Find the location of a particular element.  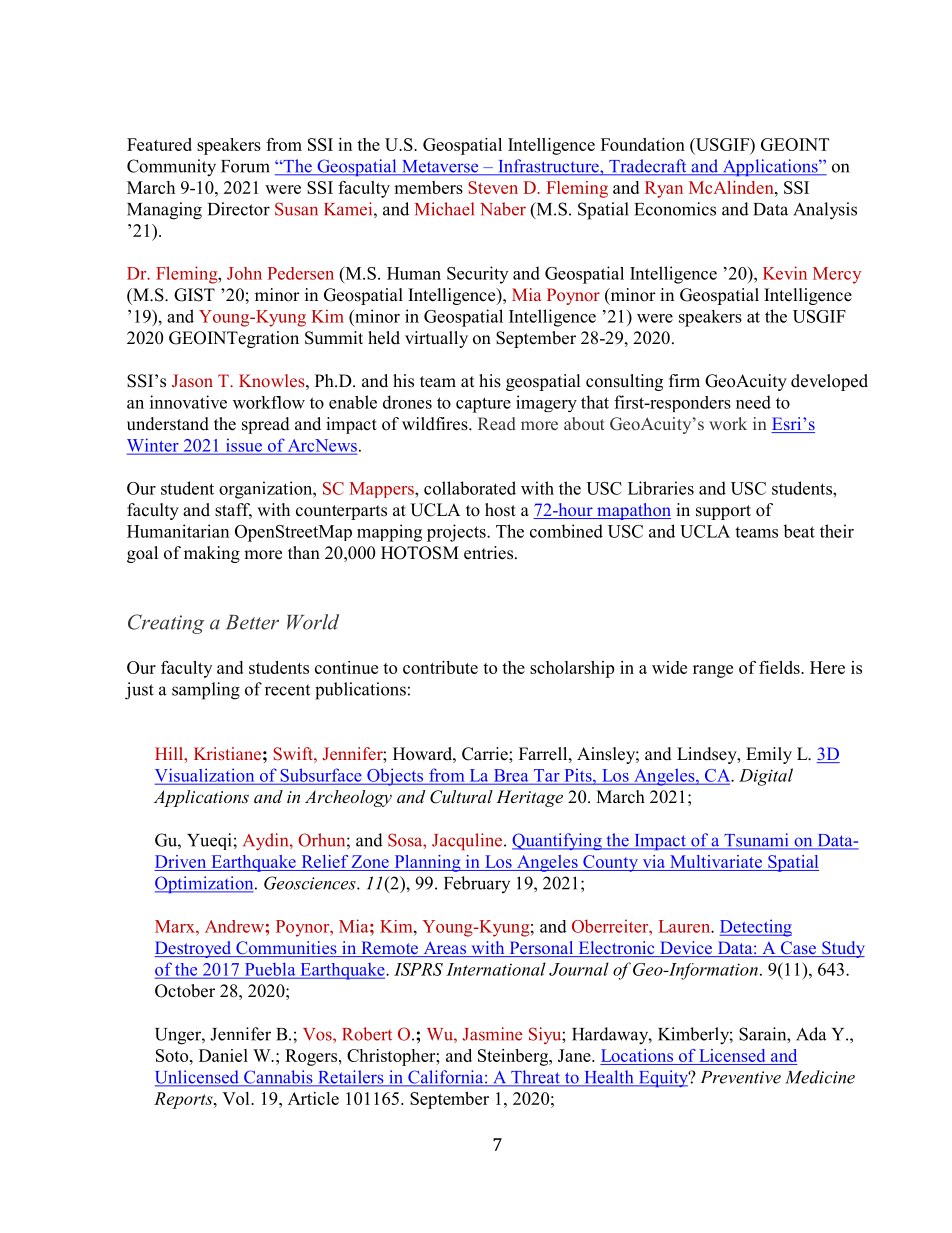

Visualization is located at coordinates (206, 776).
